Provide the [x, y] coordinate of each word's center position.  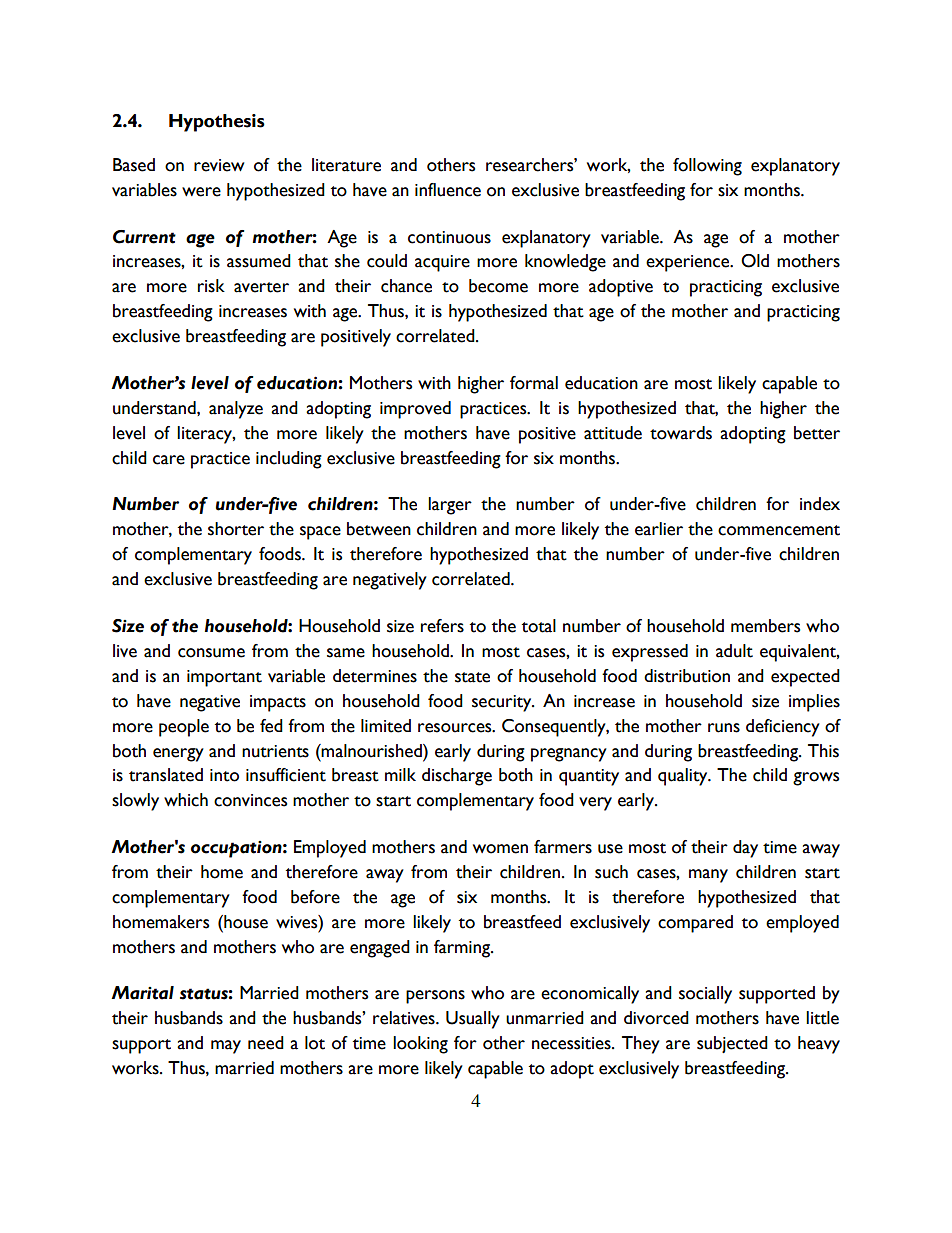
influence [448, 190]
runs [724, 728]
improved [415, 410]
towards [681, 433]
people [184, 728]
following [707, 167]
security [503, 703]
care [169, 460]
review [219, 165]
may [226, 1047]
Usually [473, 1020]
